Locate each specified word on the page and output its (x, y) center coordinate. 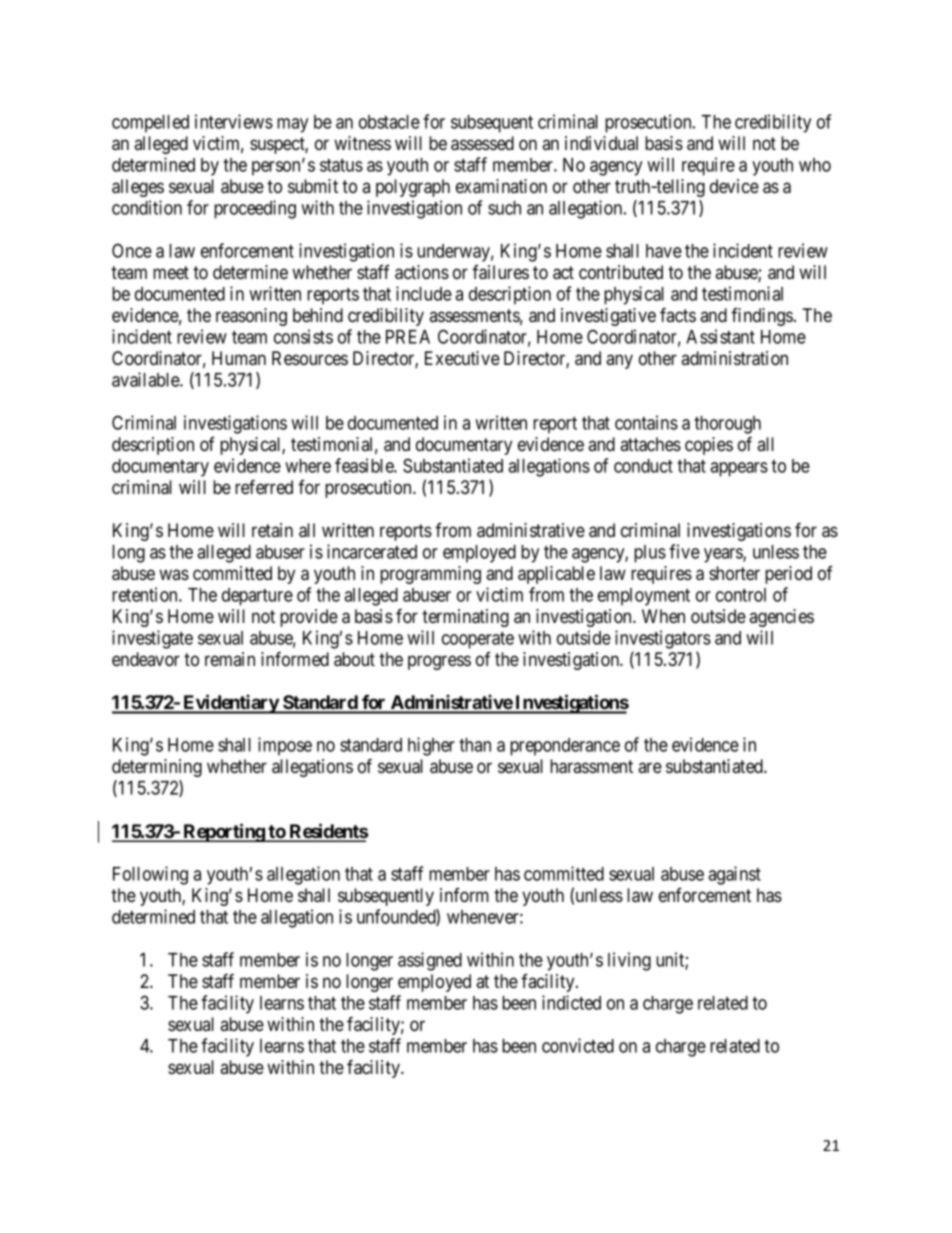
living (629, 961)
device (734, 186)
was (174, 574)
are (650, 767)
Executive (462, 358)
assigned (430, 961)
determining (157, 768)
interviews (234, 121)
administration (734, 358)
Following (150, 875)
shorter (734, 573)
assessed (482, 143)
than (475, 745)
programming (430, 575)
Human (239, 358)
